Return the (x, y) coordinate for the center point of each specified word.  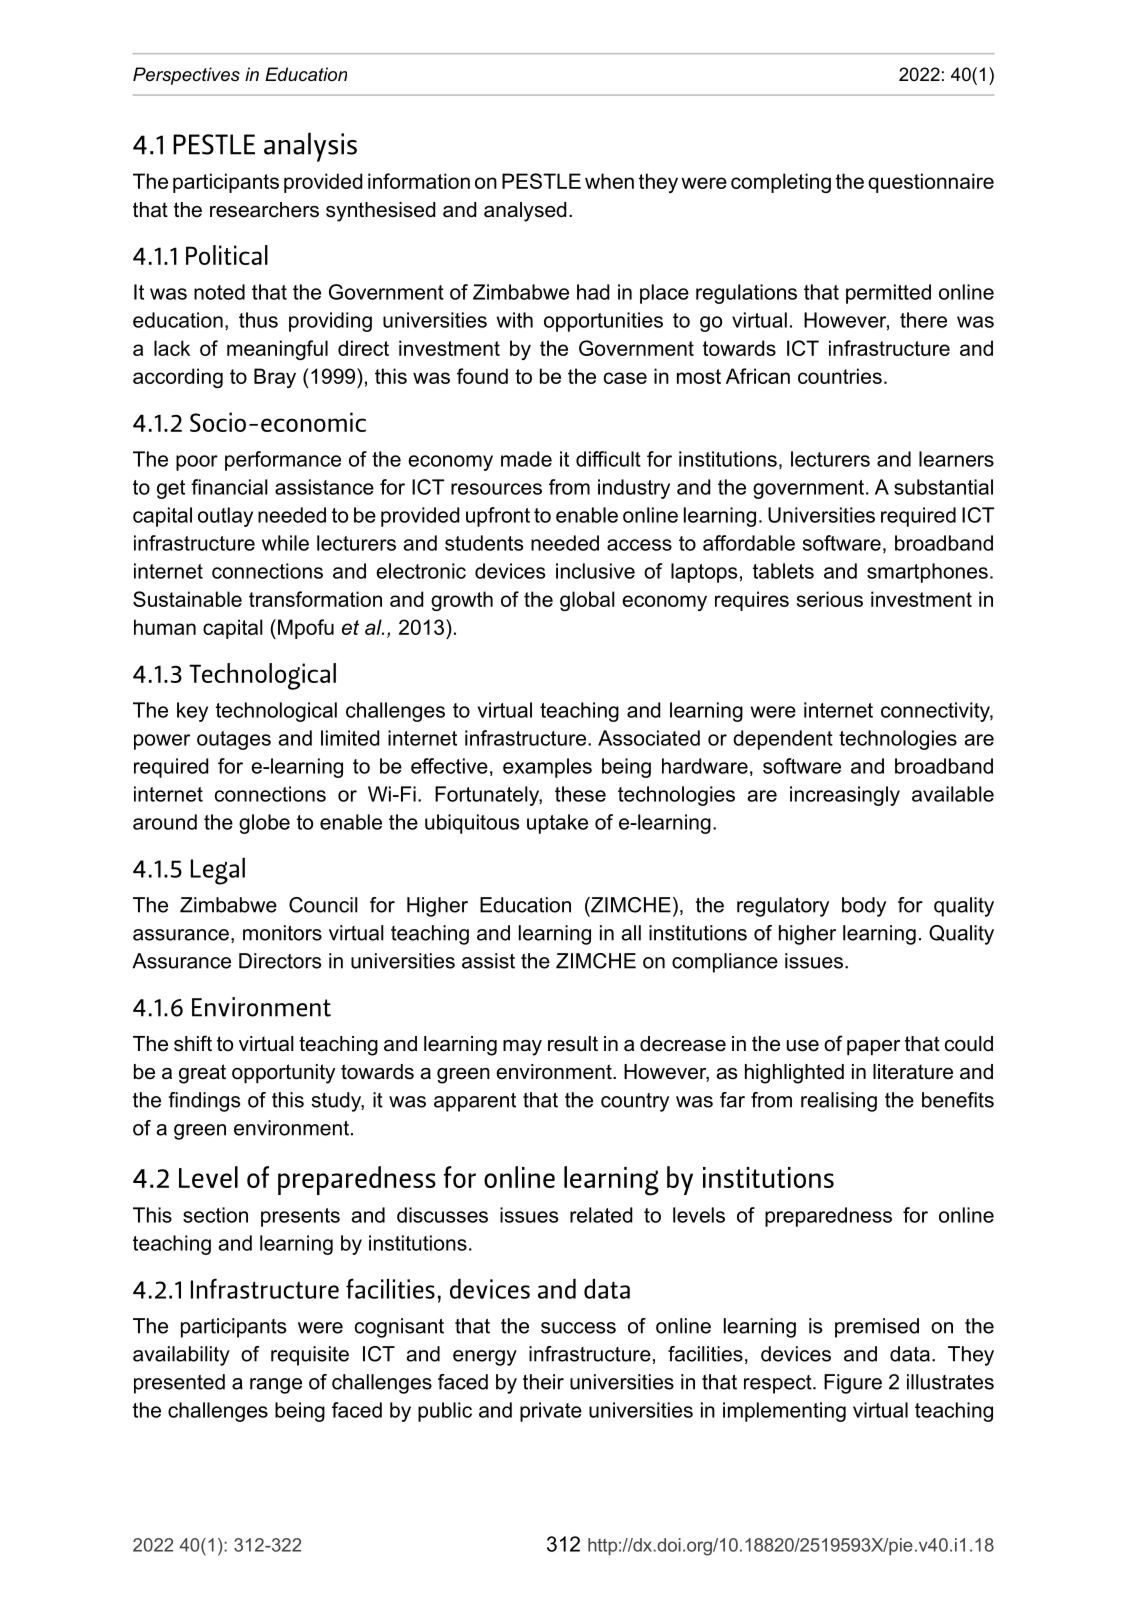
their (543, 1382)
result (573, 1044)
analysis (310, 147)
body (864, 907)
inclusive (595, 571)
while (285, 543)
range (276, 1386)
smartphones (927, 573)
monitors (282, 933)
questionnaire (931, 183)
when (609, 181)
